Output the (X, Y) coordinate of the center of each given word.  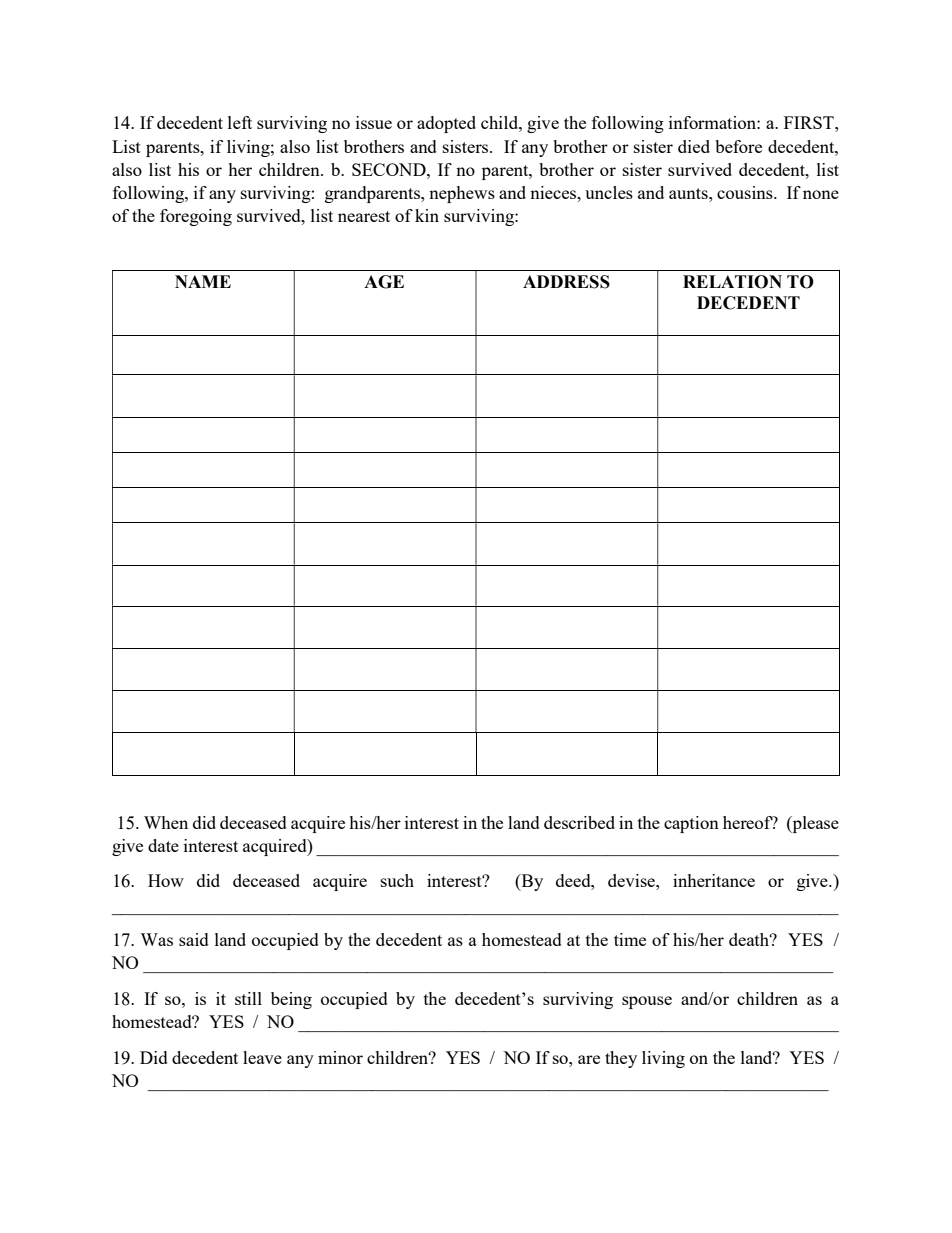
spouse (647, 1002)
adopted (446, 124)
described (579, 822)
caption (691, 824)
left (240, 122)
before (738, 146)
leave (262, 1057)
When (166, 822)
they (621, 1059)
